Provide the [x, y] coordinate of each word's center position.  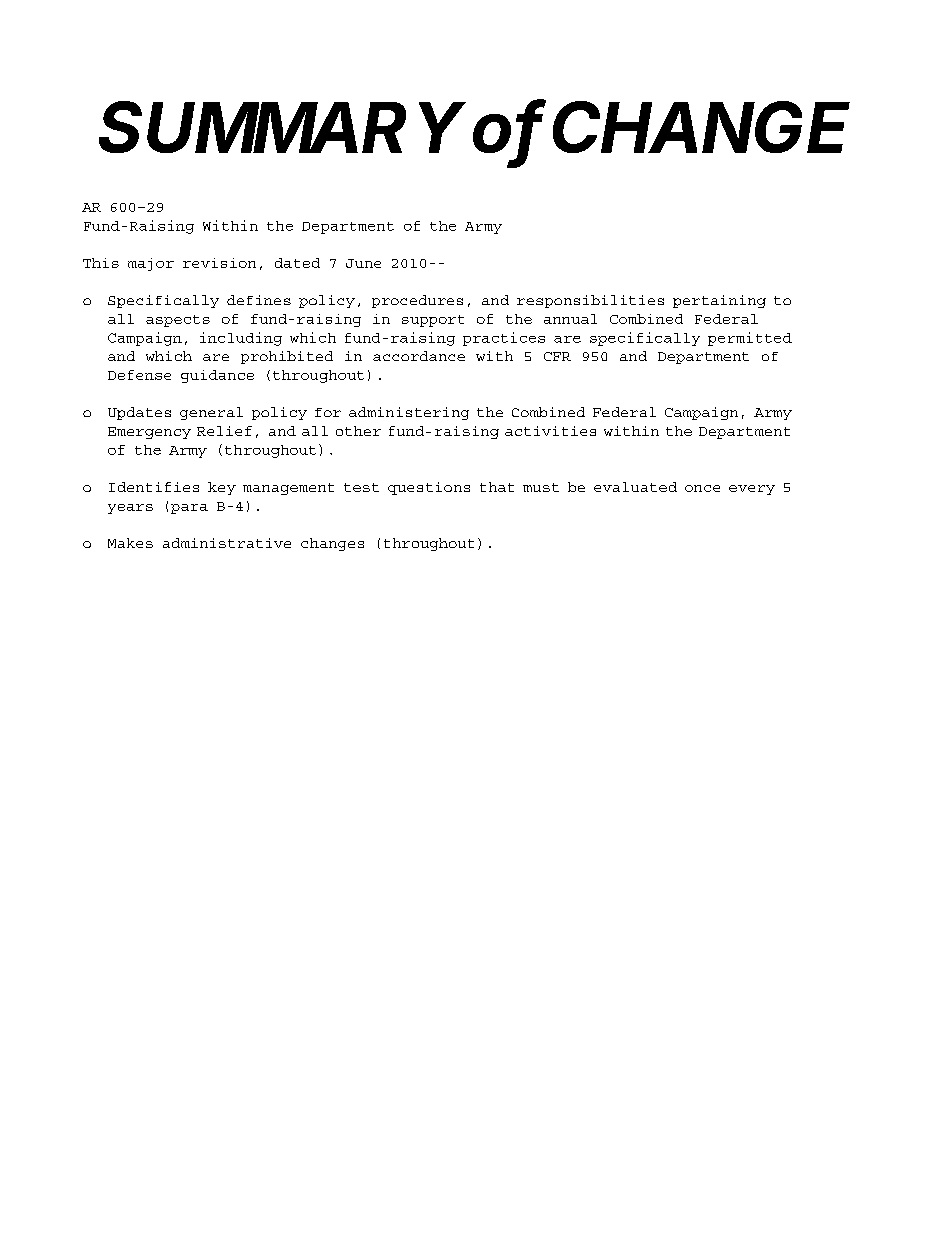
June [363, 263]
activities [550, 431]
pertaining [719, 301]
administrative [227, 543]
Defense [139, 375]
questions [429, 488]
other [358, 431]
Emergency [149, 433]
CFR [557, 356]
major [151, 264]
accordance [419, 356]
